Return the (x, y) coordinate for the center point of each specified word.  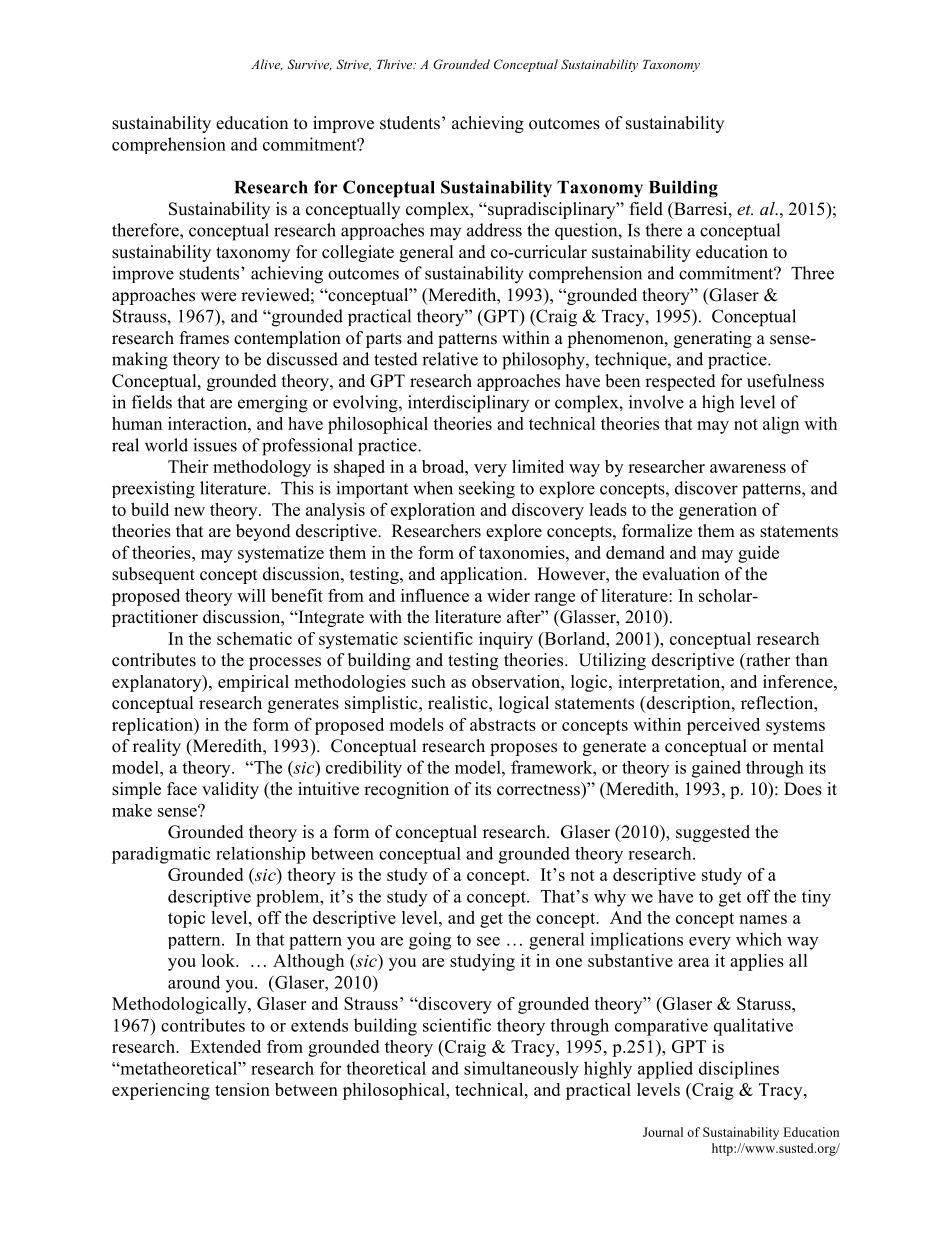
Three (812, 273)
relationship (260, 855)
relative (450, 359)
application (482, 575)
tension (242, 1089)
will (251, 595)
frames (204, 338)
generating (713, 339)
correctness (539, 789)
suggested (713, 833)
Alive (267, 65)
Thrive (396, 64)
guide (758, 554)
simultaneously (521, 1070)
